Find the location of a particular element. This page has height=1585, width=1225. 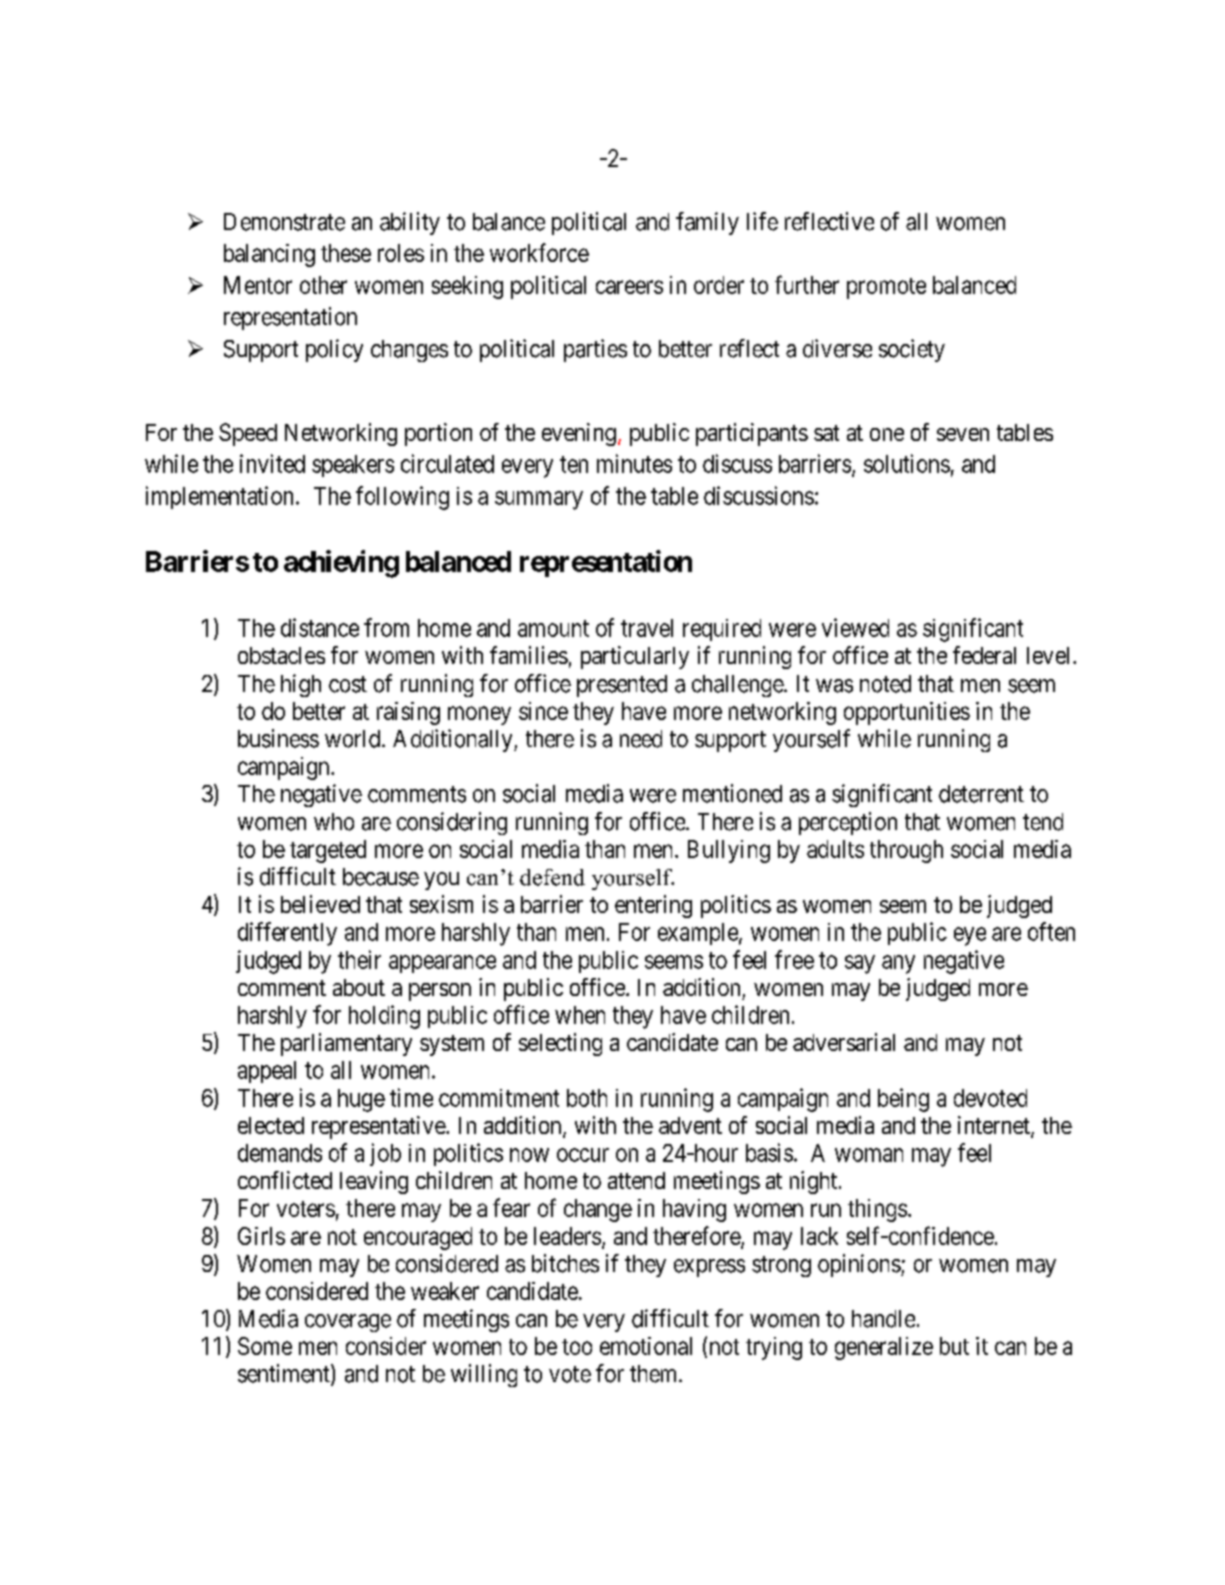

but is located at coordinates (954, 1346).
